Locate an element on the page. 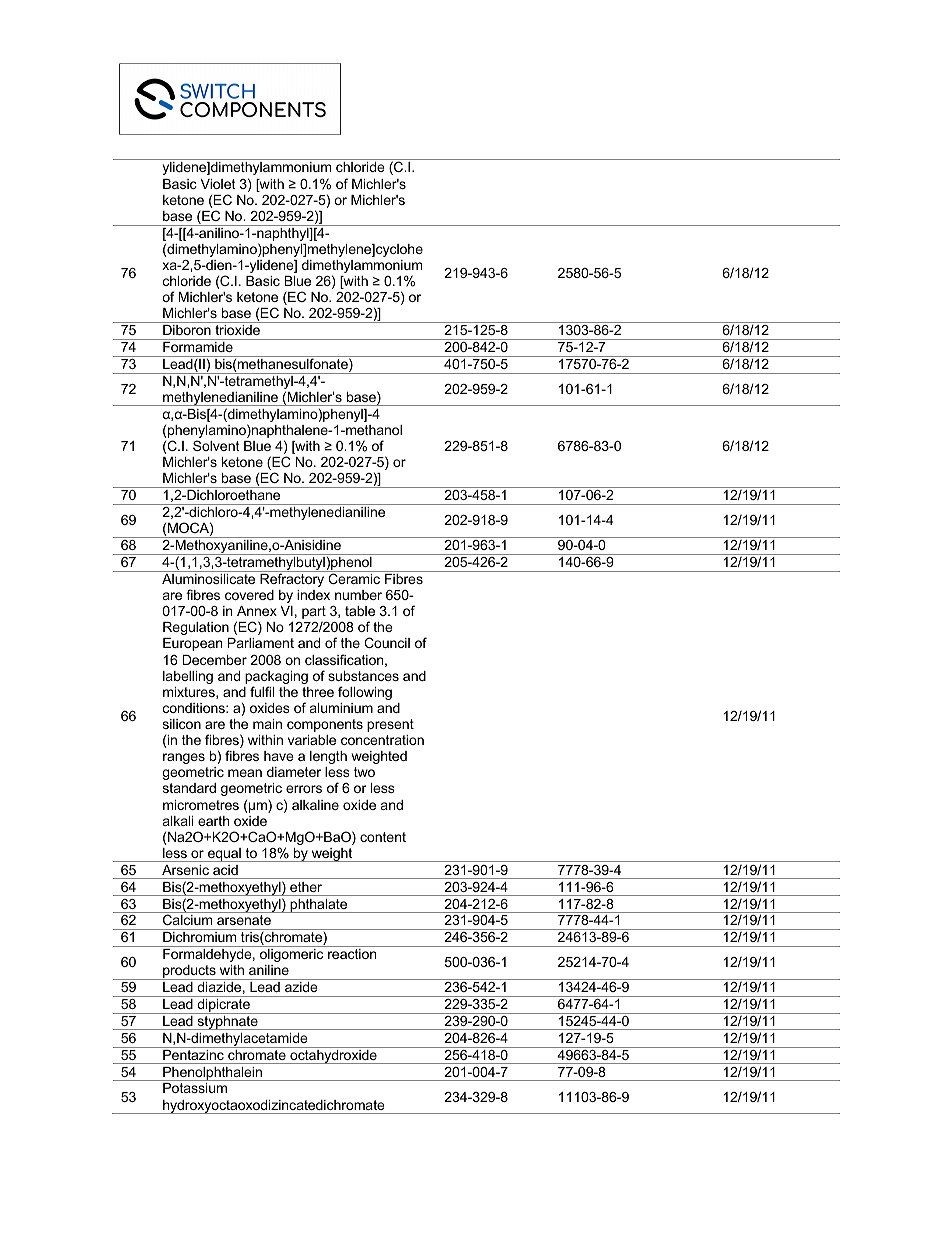 This image has height=1233, width=952. Solvent is located at coordinates (216, 445).
